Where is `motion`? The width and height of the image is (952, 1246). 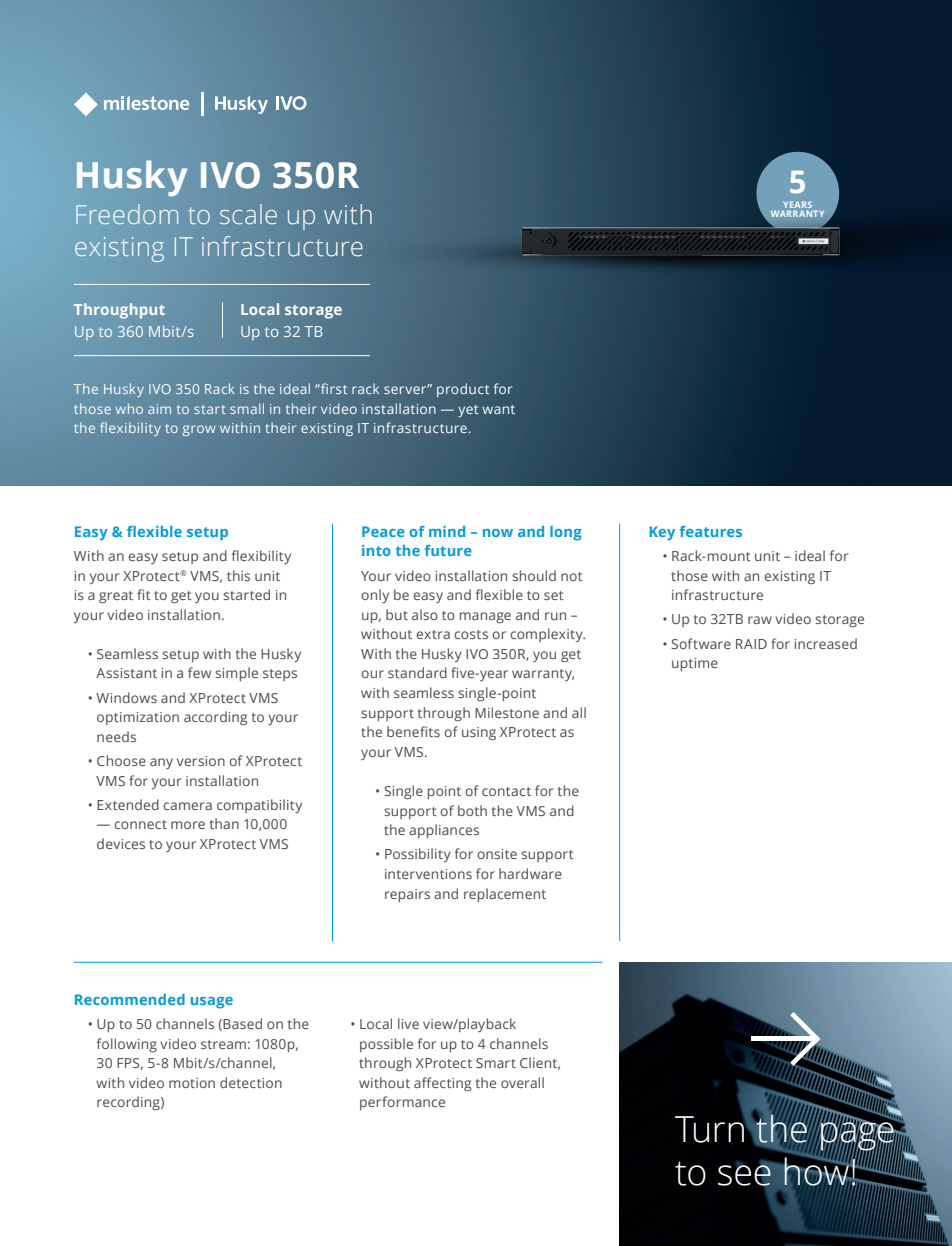 motion is located at coordinates (192, 1083).
